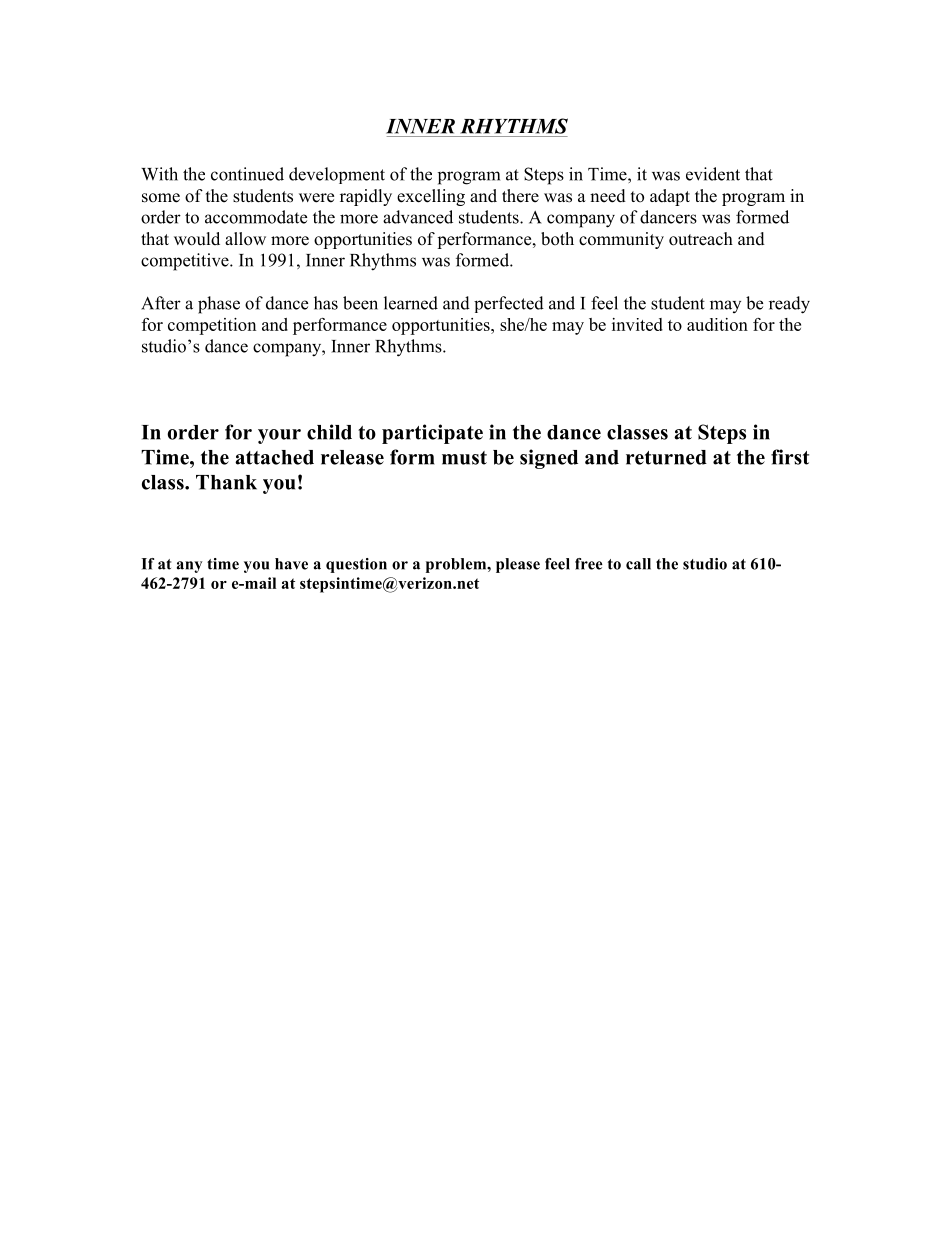  What do you see at coordinates (666, 457) in the page?
I see `returned` at bounding box center [666, 457].
